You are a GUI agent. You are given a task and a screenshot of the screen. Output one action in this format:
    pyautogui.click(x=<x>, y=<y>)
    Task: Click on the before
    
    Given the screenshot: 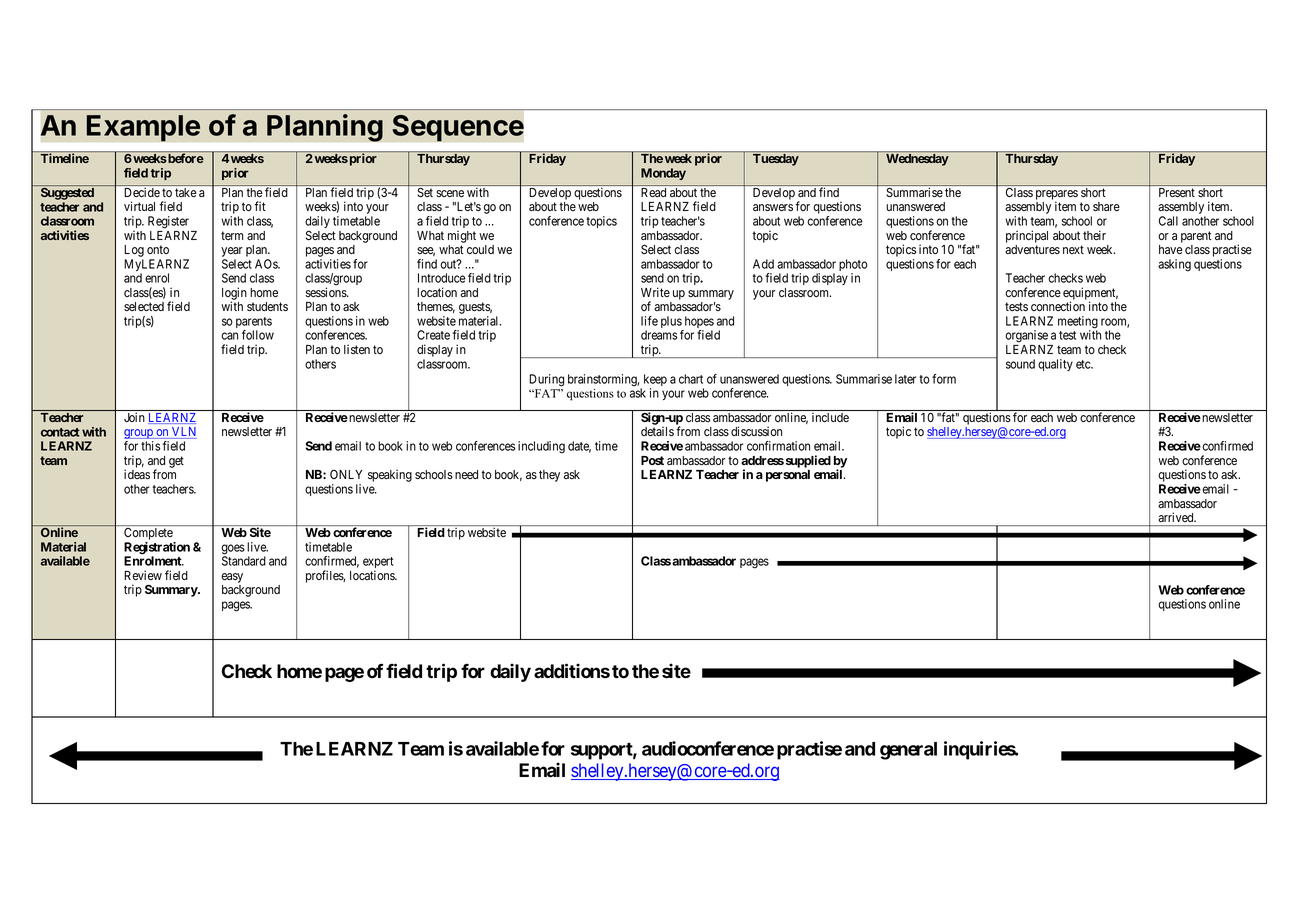 What is the action you would take?
    pyautogui.click(x=185, y=158)
